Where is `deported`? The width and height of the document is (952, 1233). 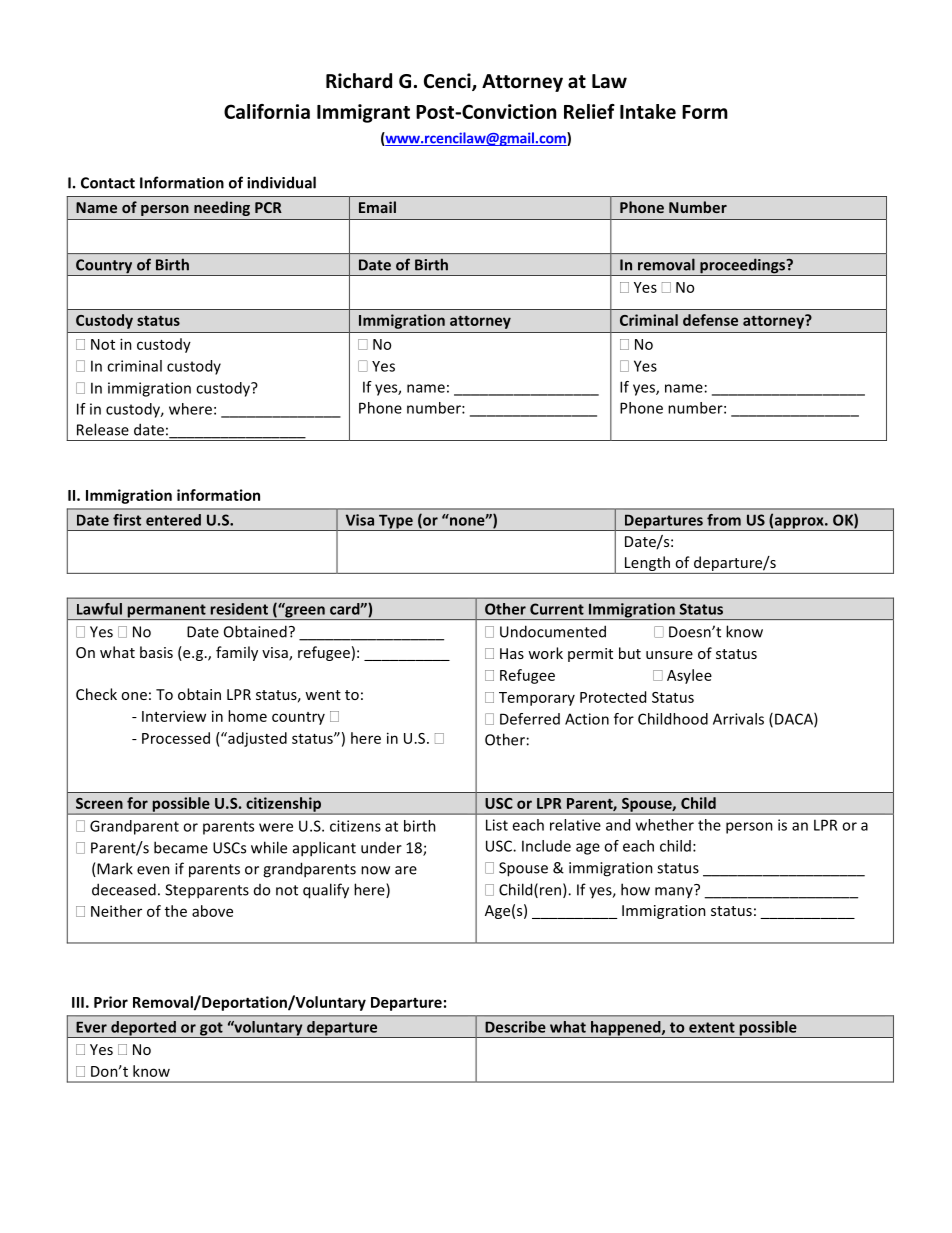
deported is located at coordinates (143, 1029).
